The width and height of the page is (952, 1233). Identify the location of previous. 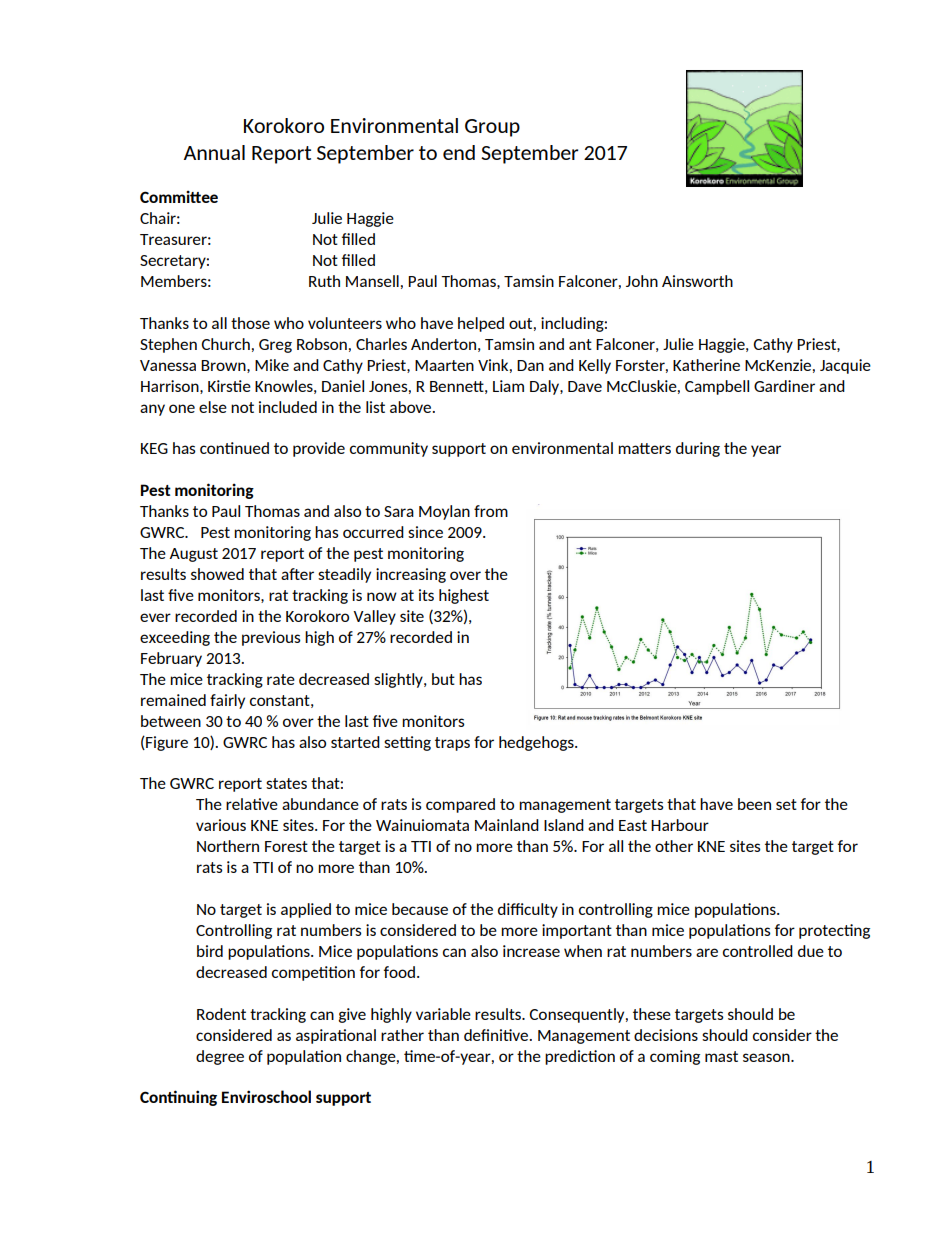
(271, 638).
